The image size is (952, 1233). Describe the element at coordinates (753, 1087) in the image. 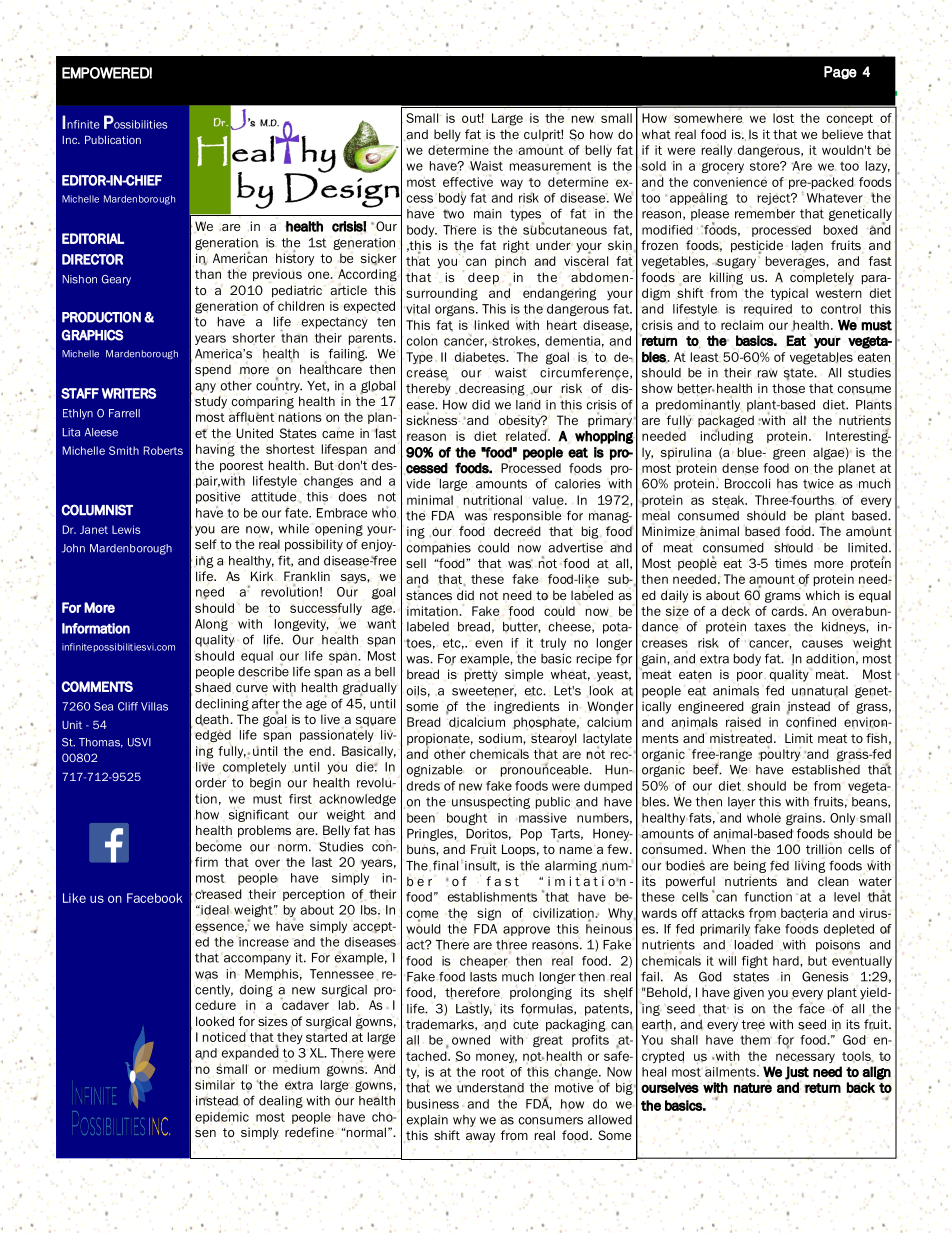

I see `nature` at that location.
